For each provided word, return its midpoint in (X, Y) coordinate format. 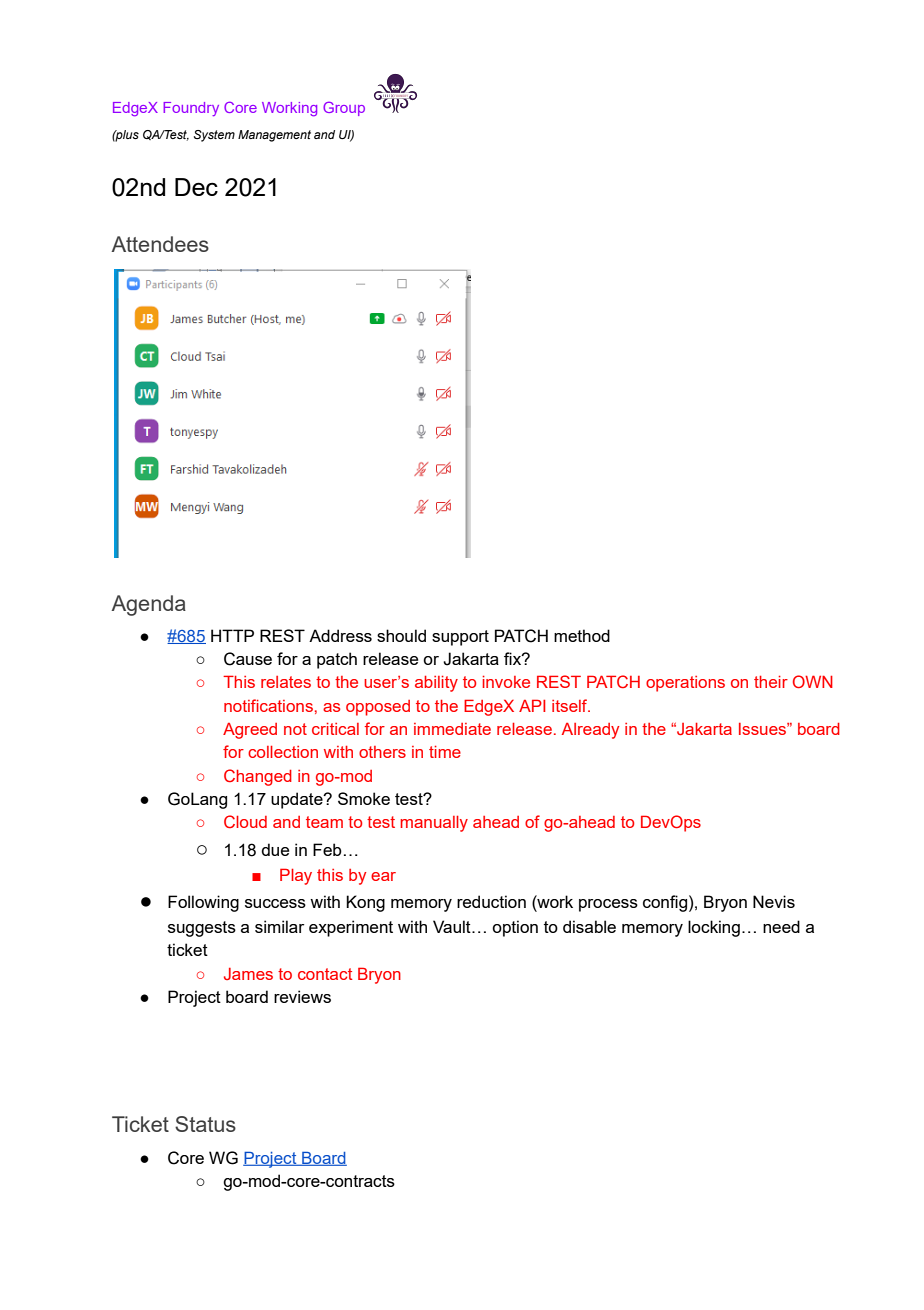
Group (344, 109)
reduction (491, 901)
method (582, 635)
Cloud (245, 821)
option (515, 928)
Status (205, 1124)
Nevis (774, 901)
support (460, 638)
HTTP (232, 635)
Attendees (160, 244)
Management (274, 136)
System (214, 136)
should (401, 635)
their (771, 682)
